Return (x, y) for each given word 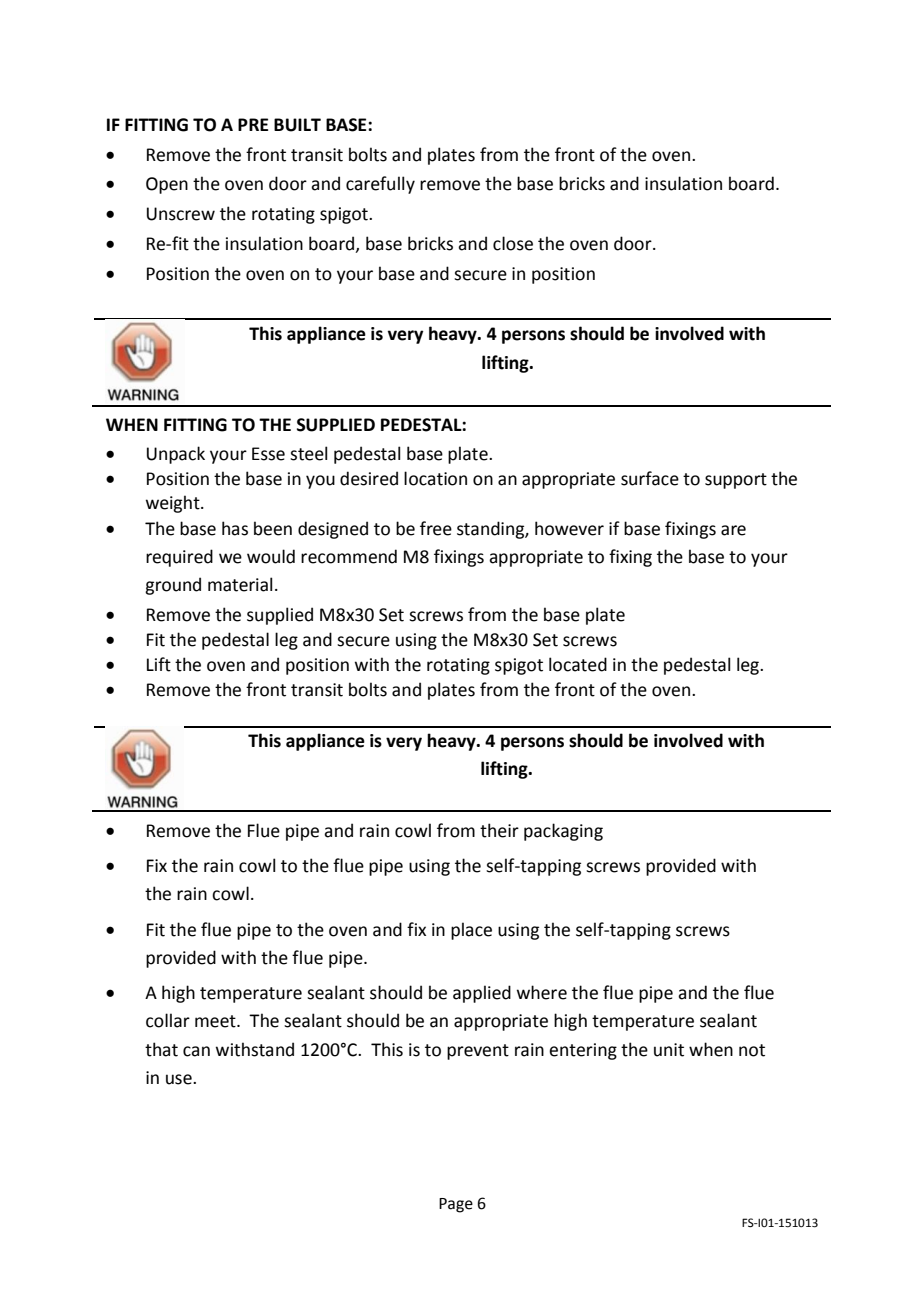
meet (216, 1021)
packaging (563, 832)
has (235, 528)
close (513, 243)
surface (650, 478)
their (499, 830)
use (180, 1079)
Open (167, 185)
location (435, 478)
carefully (380, 185)
